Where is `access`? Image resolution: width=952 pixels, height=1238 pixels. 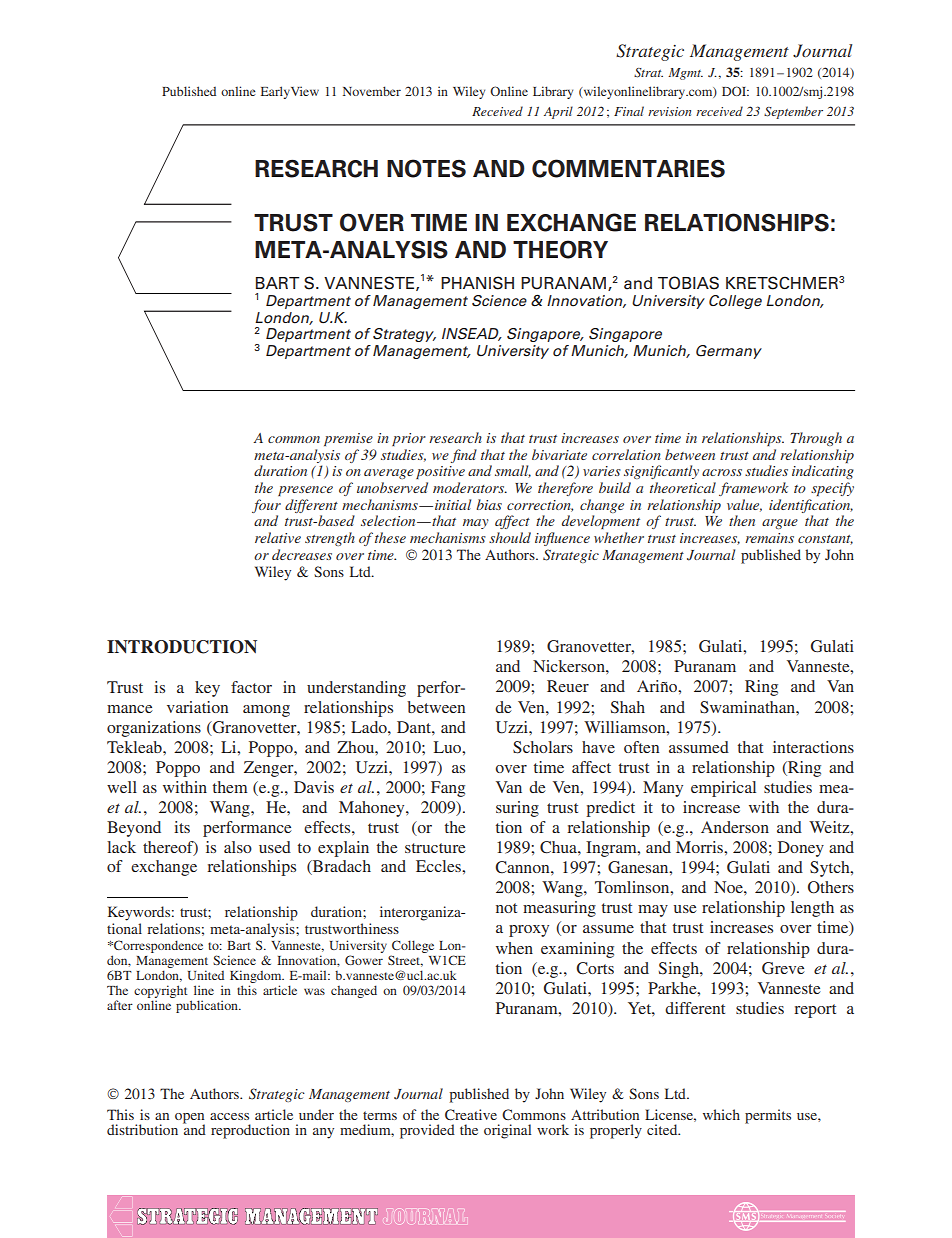 access is located at coordinates (229, 1116).
